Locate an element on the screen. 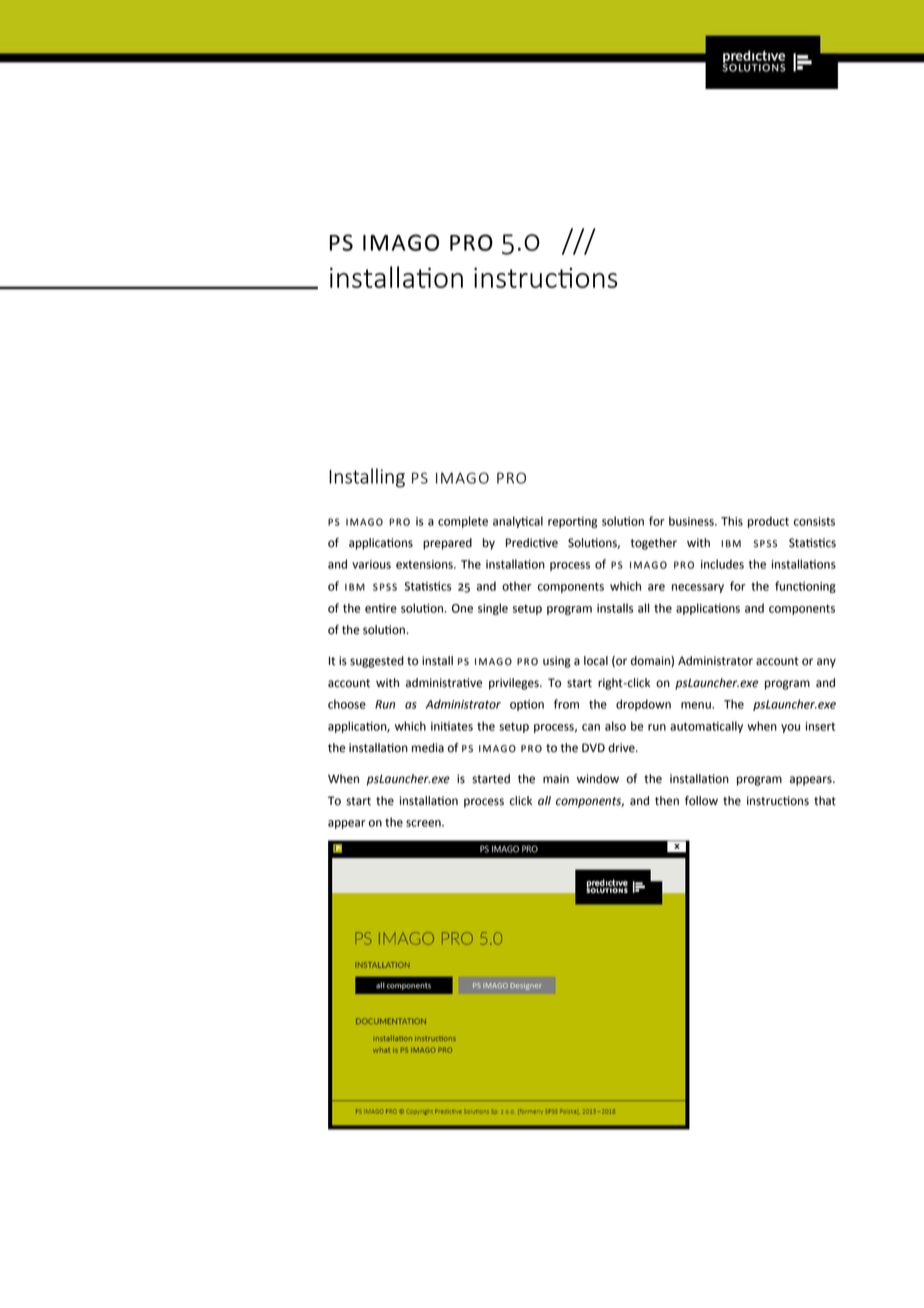 This screenshot has width=924, height=1308. reporting is located at coordinates (572, 522).
